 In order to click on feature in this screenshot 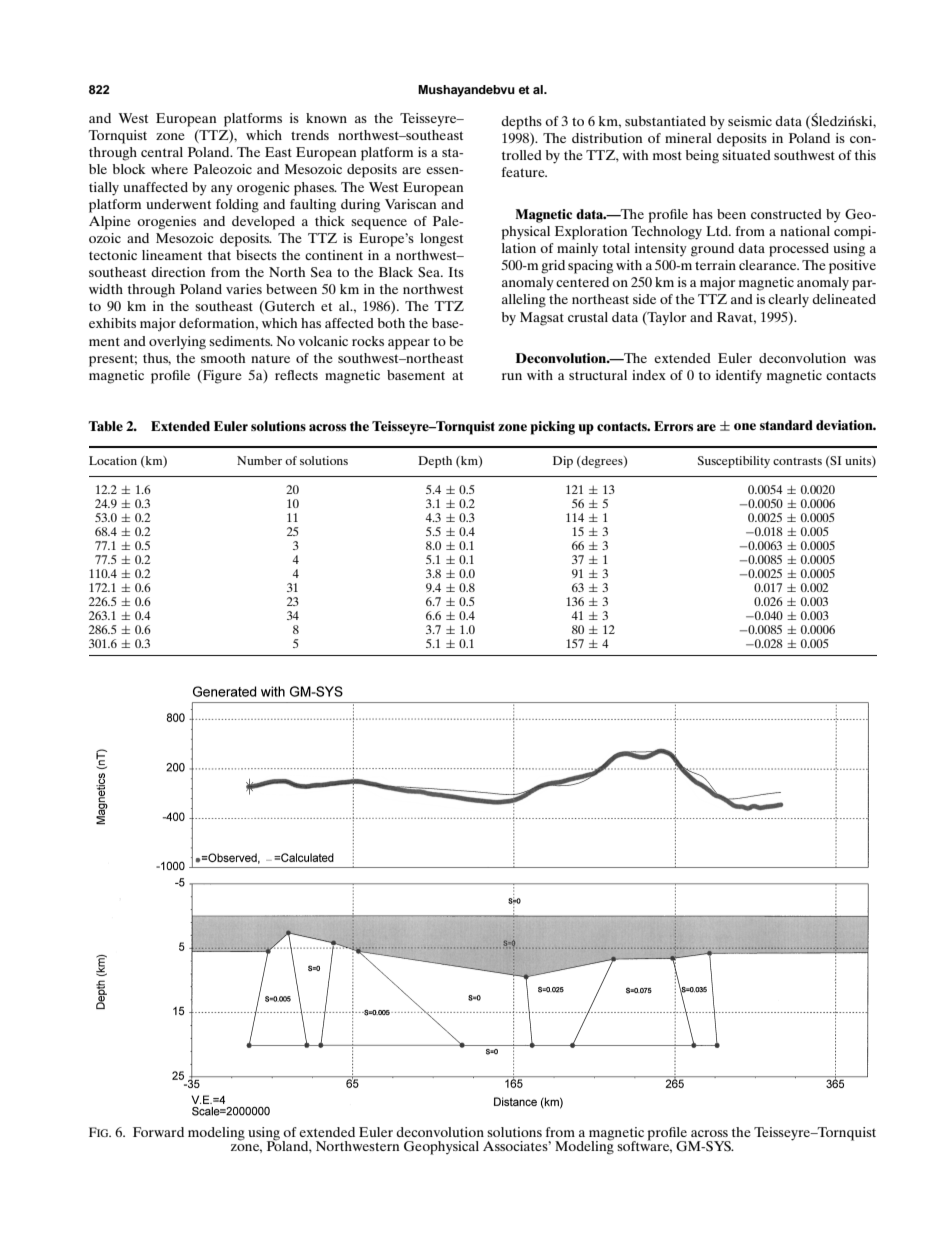, I will do `click(524, 172)`.
